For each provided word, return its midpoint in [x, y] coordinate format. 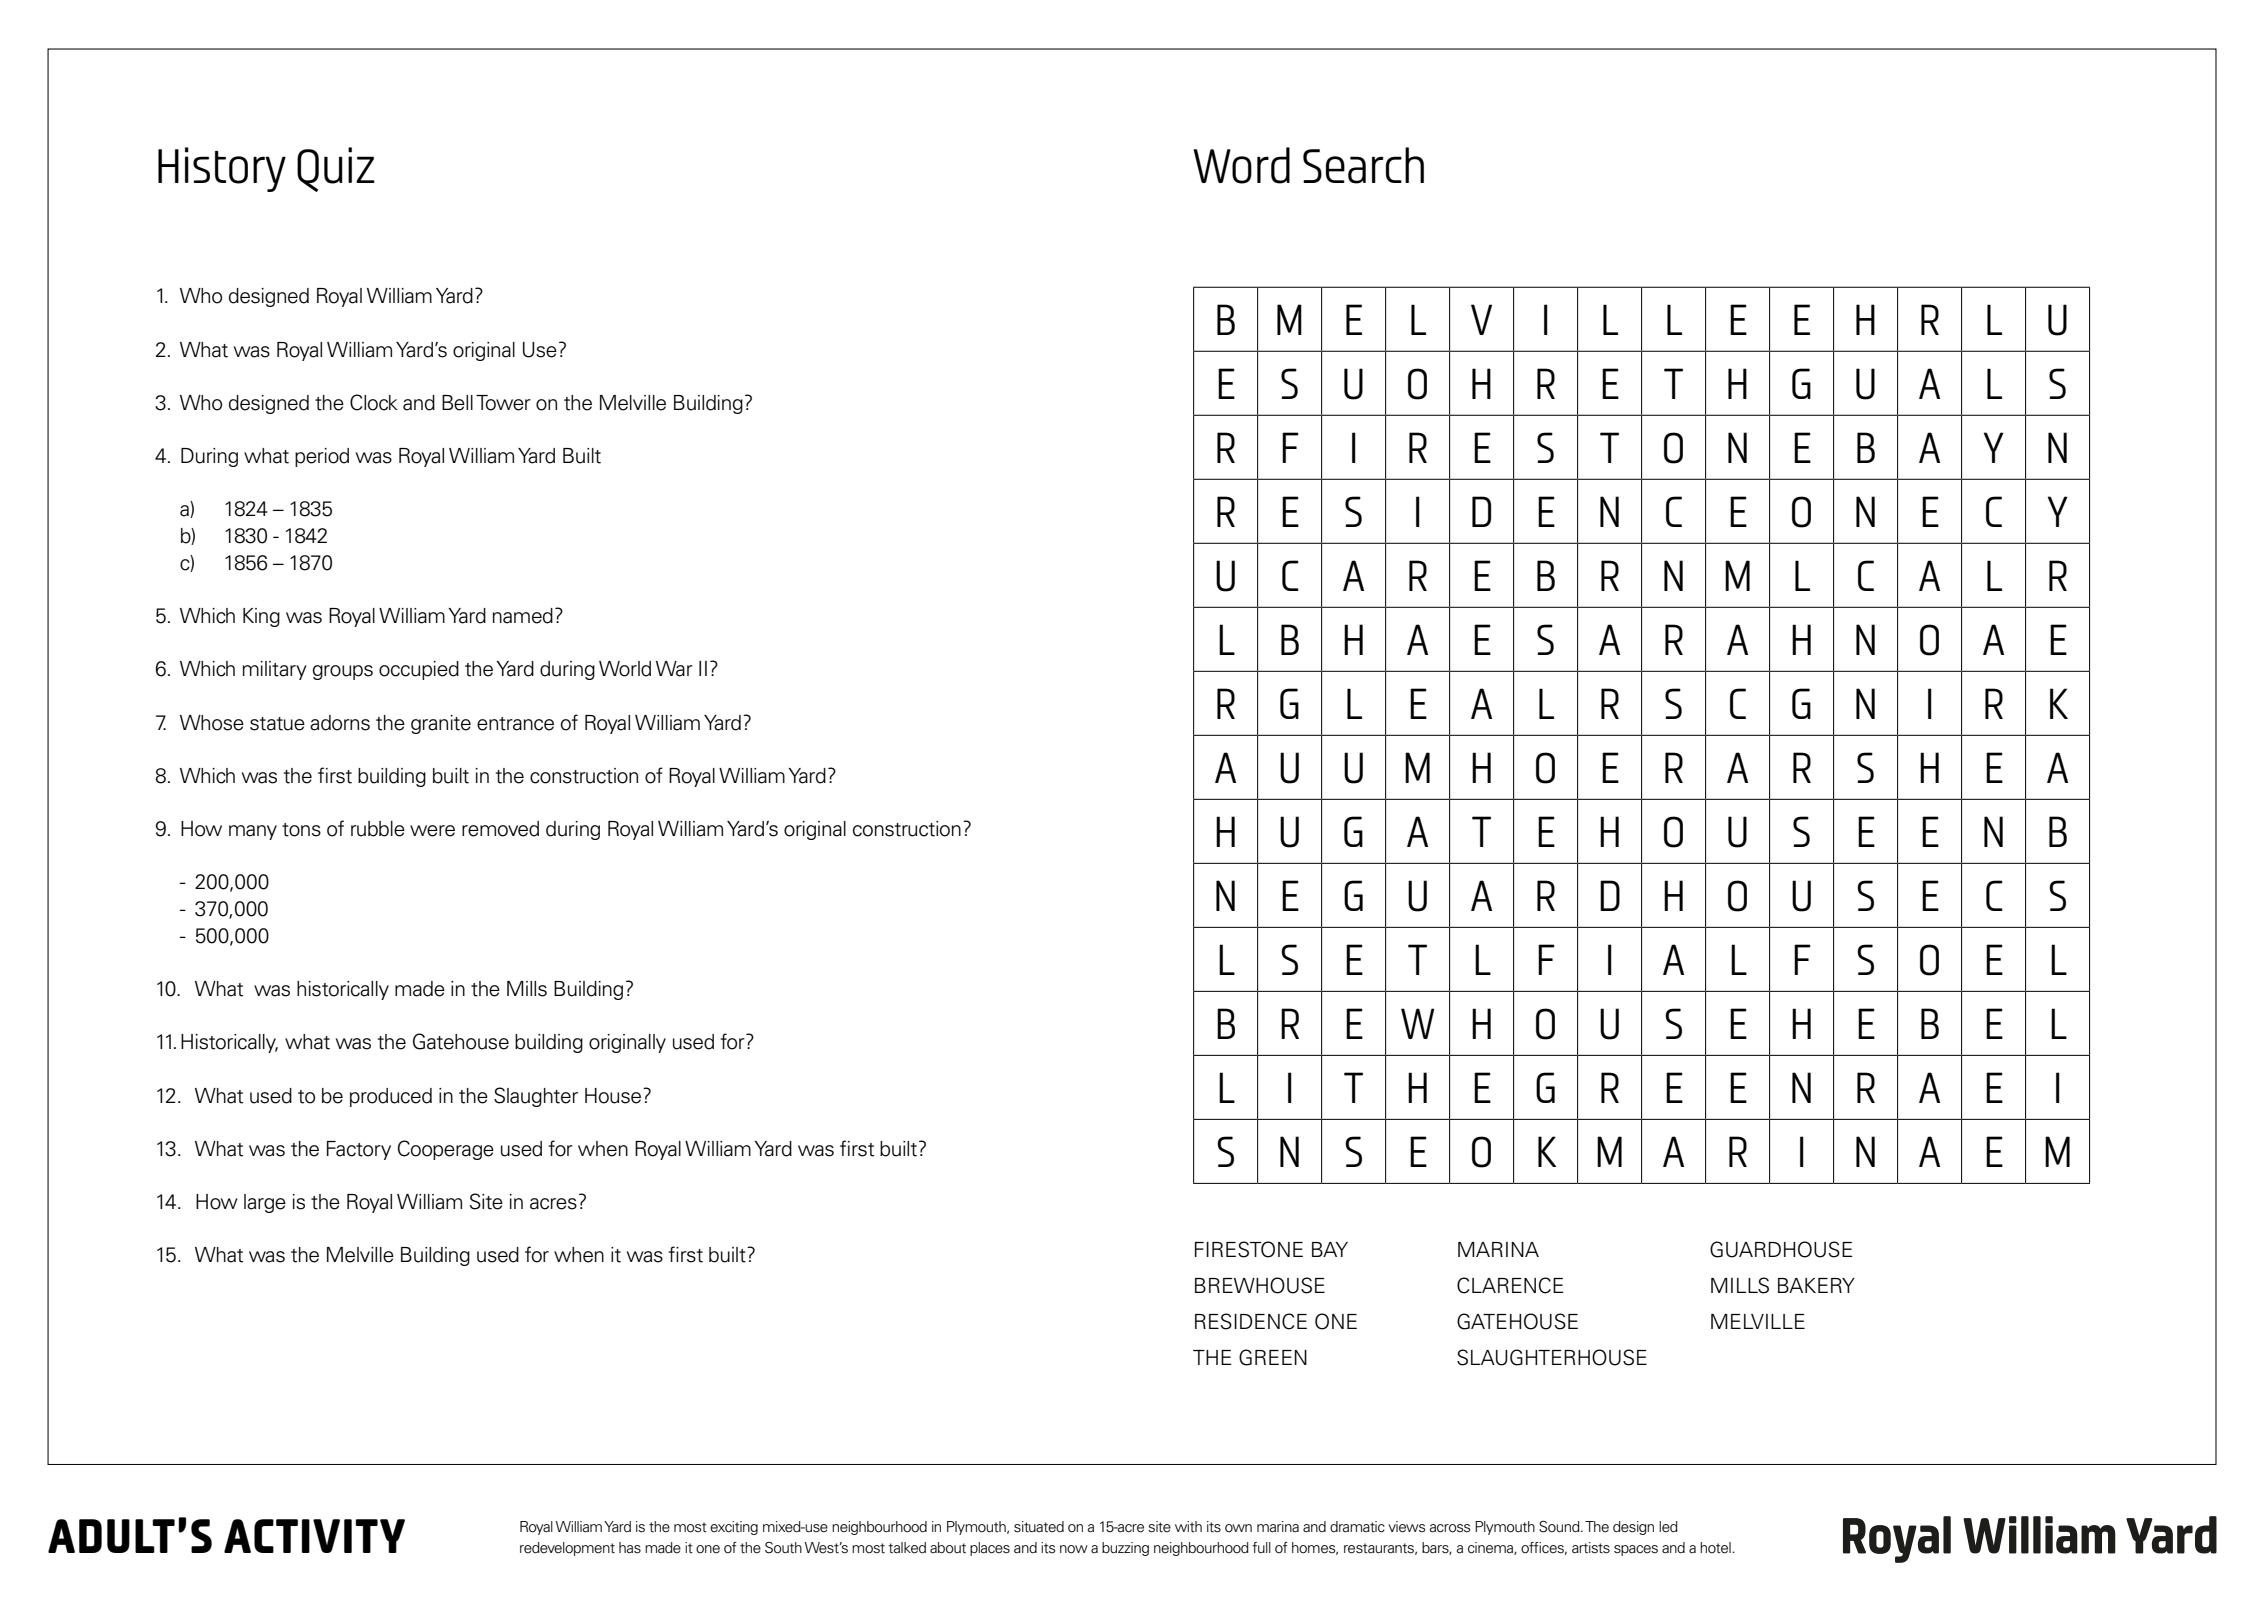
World [625, 669]
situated [1039, 1527]
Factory [359, 1150]
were [432, 831]
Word [1241, 165]
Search [1363, 165]
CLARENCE [1510, 1285]
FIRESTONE [1249, 1249]
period [322, 457]
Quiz [336, 169]
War [674, 669]
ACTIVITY [314, 1536]
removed [500, 829]
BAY [1330, 1249]
